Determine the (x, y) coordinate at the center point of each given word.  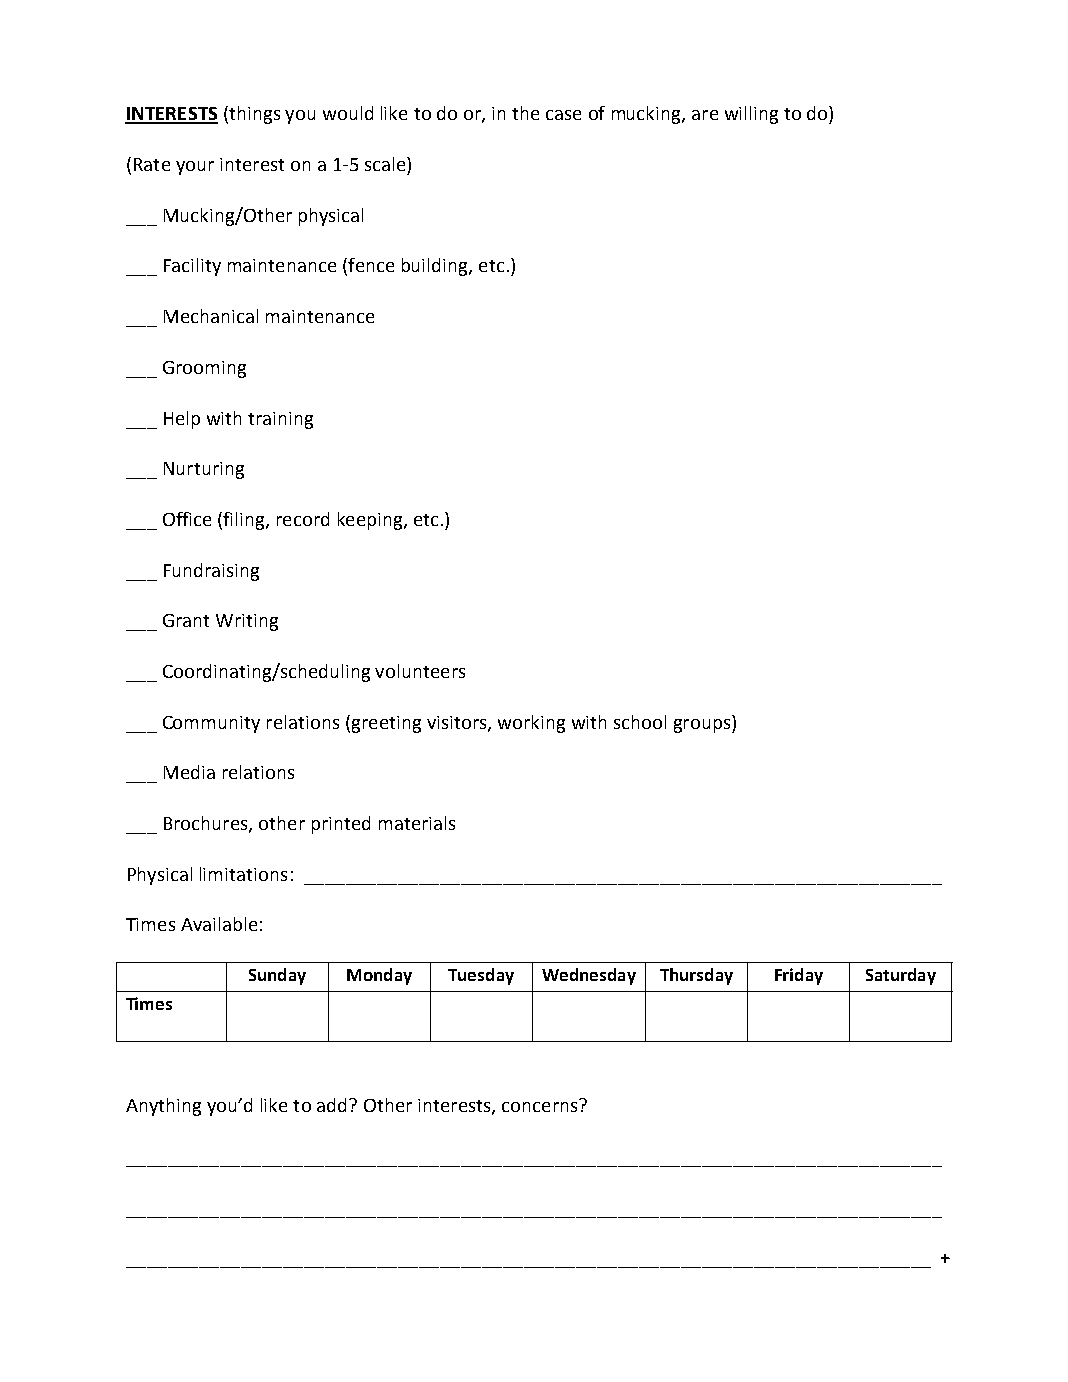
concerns (539, 1107)
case (563, 115)
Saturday (901, 976)
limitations (243, 874)
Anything (163, 1107)
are (705, 115)
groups (703, 726)
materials (417, 823)
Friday (799, 976)
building (436, 267)
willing (751, 115)
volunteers (420, 671)
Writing (247, 622)
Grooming (204, 369)
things (253, 115)
